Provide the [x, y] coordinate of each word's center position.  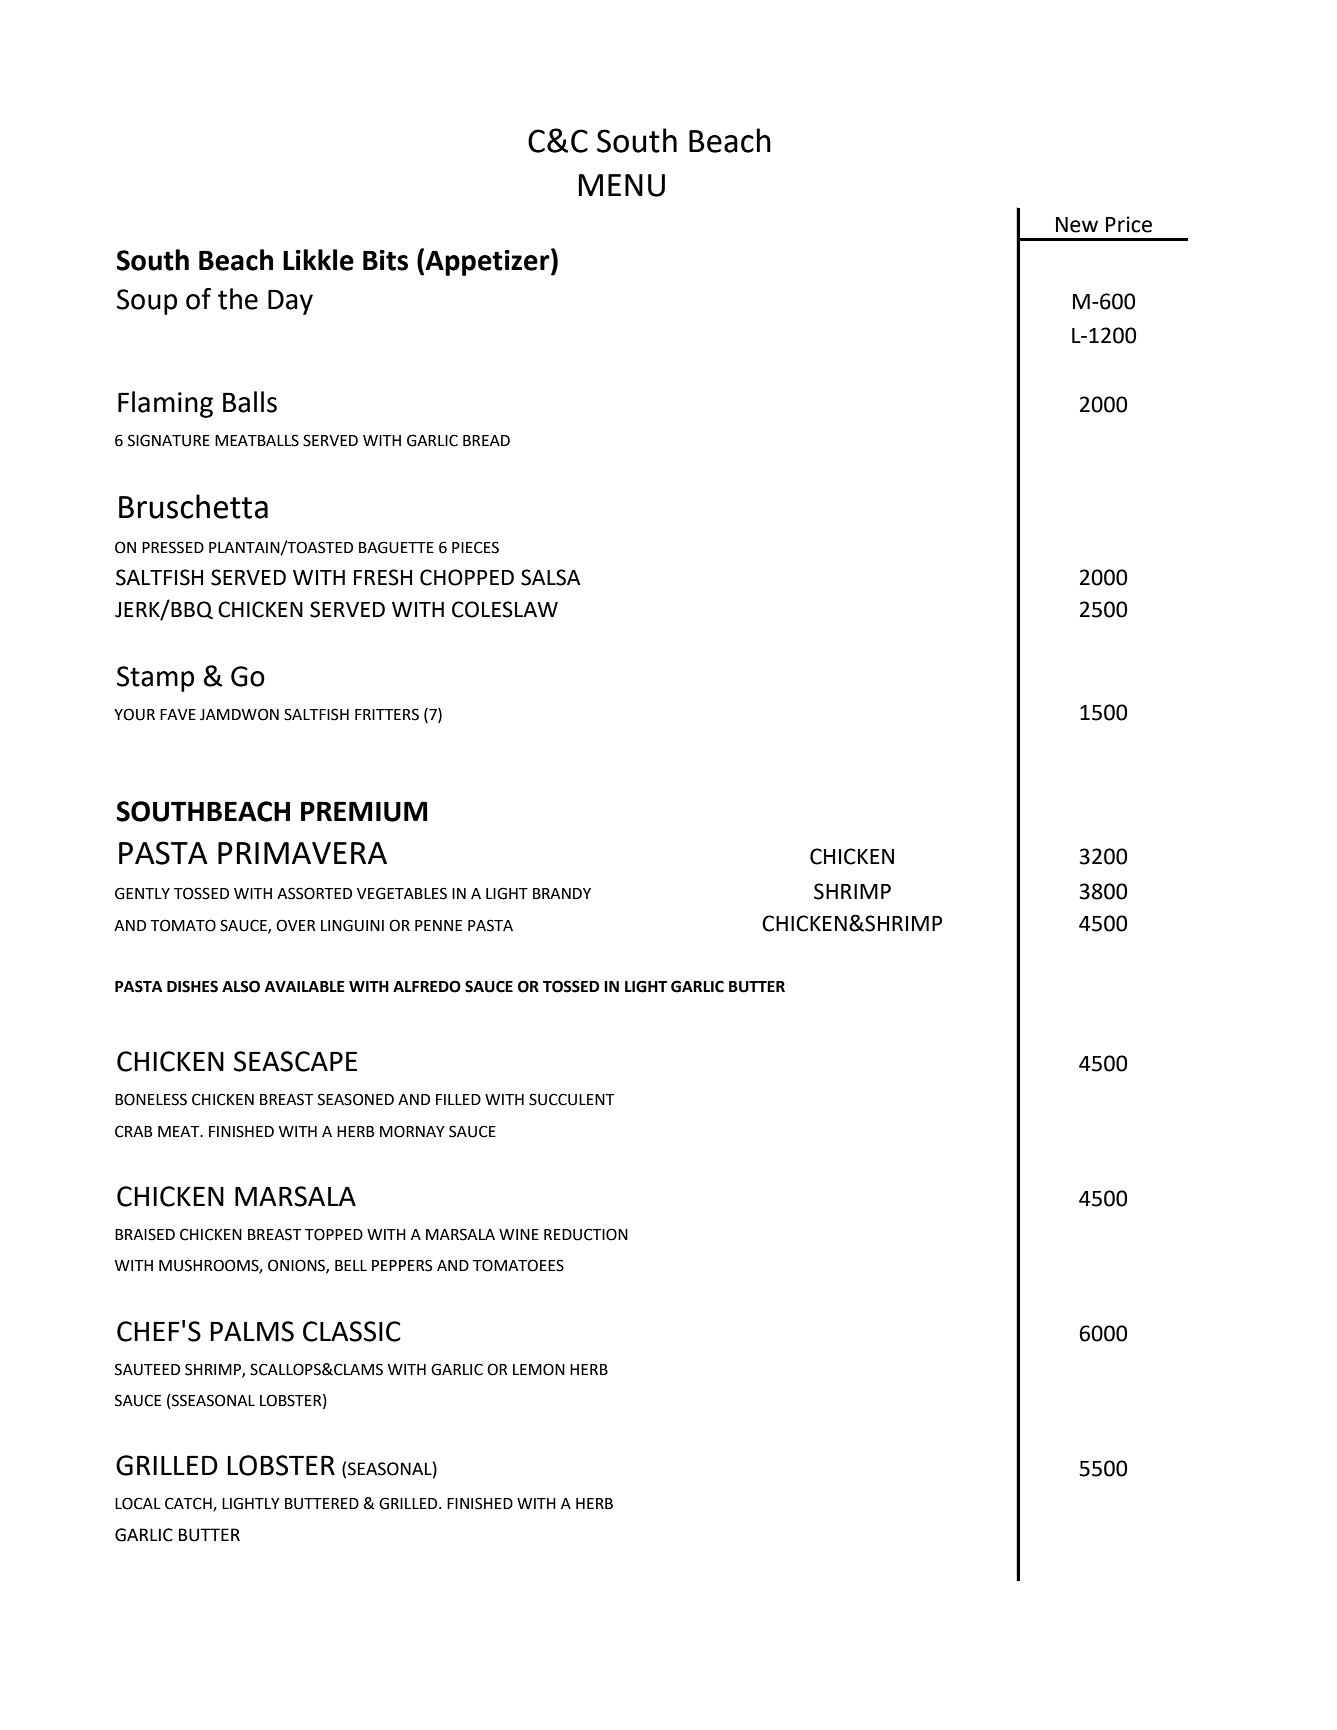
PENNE [438, 925]
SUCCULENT [571, 1099]
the [238, 299]
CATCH [189, 1504]
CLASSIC [352, 1331]
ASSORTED [314, 893]
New [1077, 225]
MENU [621, 185]
